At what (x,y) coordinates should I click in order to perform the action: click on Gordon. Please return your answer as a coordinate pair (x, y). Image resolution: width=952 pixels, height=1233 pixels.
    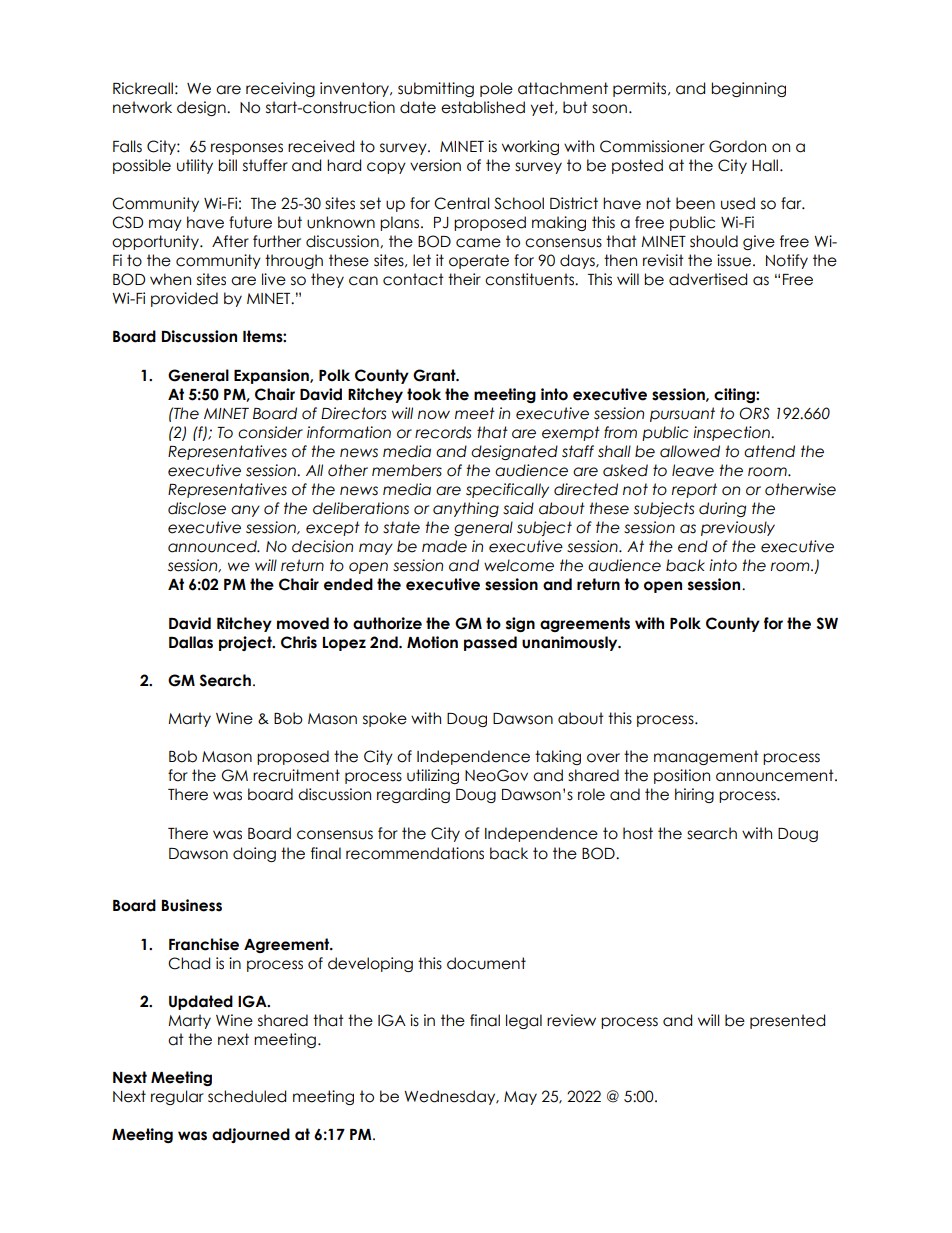
    Looking at the image, I should click on (737, 146).
